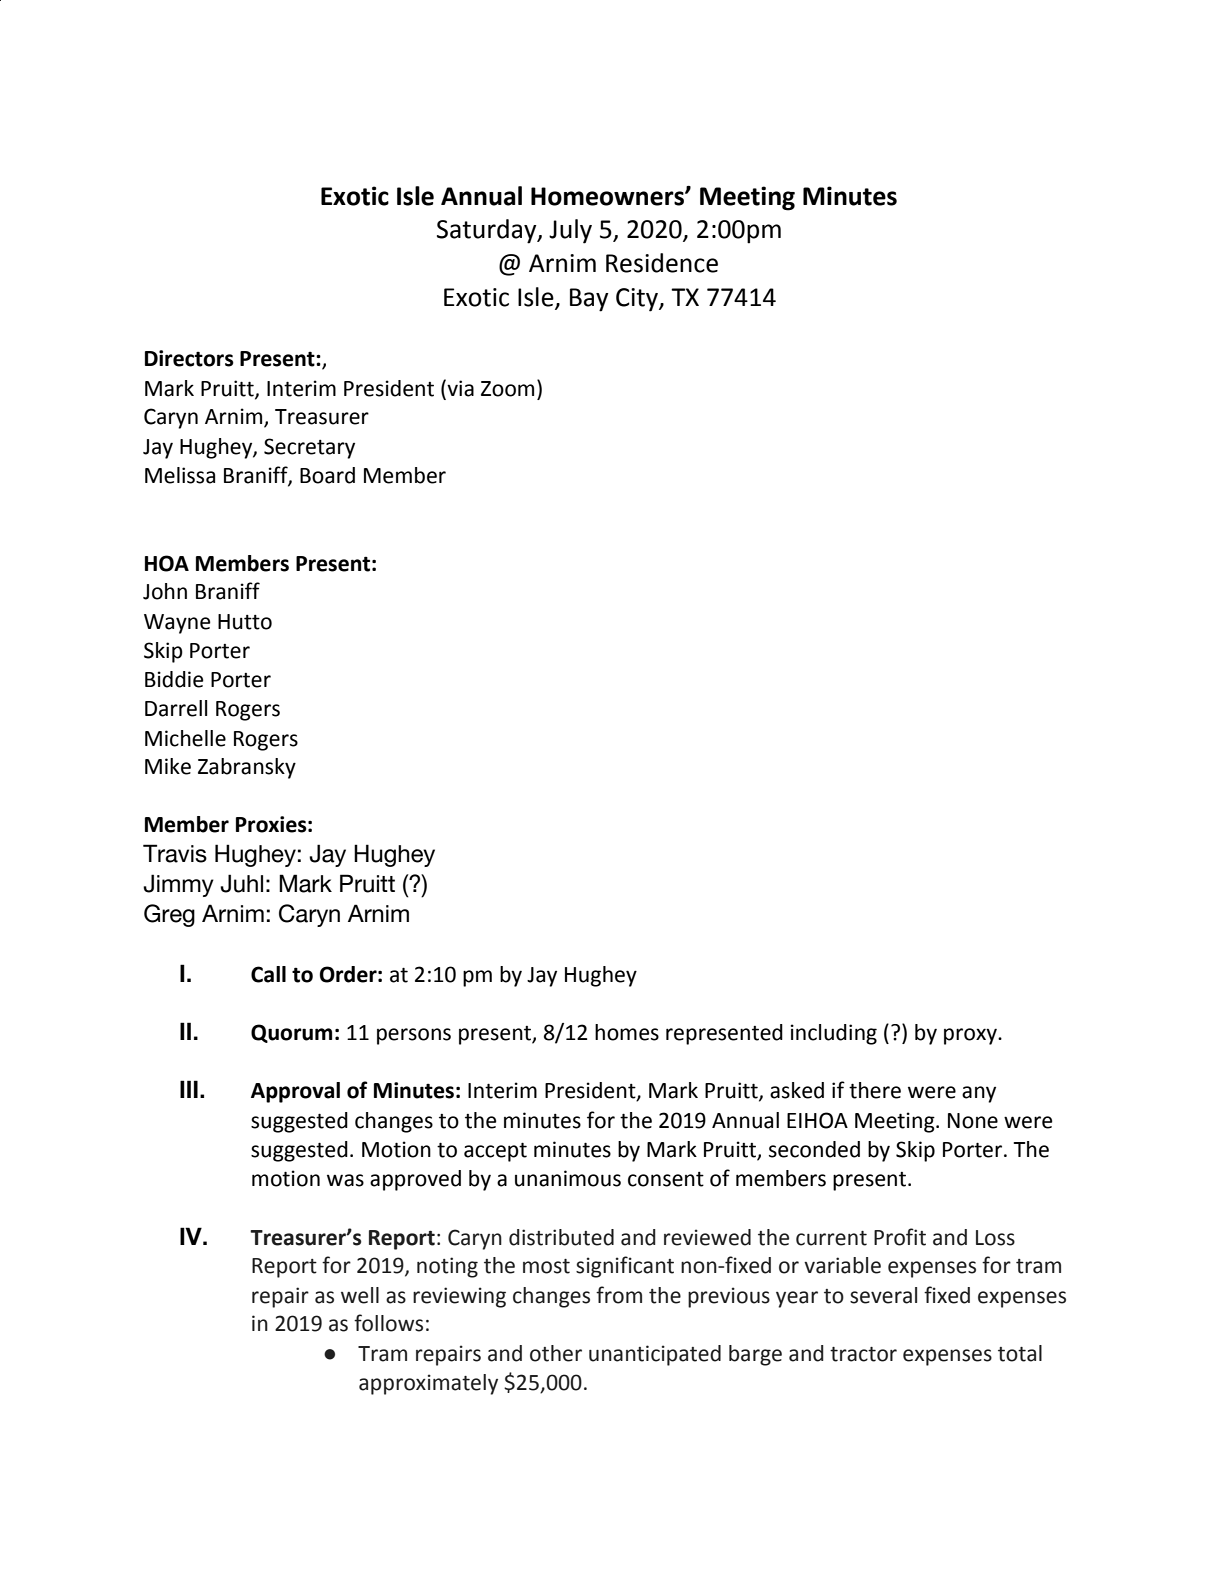 This screenshot has height=1578, width=1219. What do you see at coordinates (662, 263) in the screenshot?
I see `Residence` at bounding box center [662, 263].
